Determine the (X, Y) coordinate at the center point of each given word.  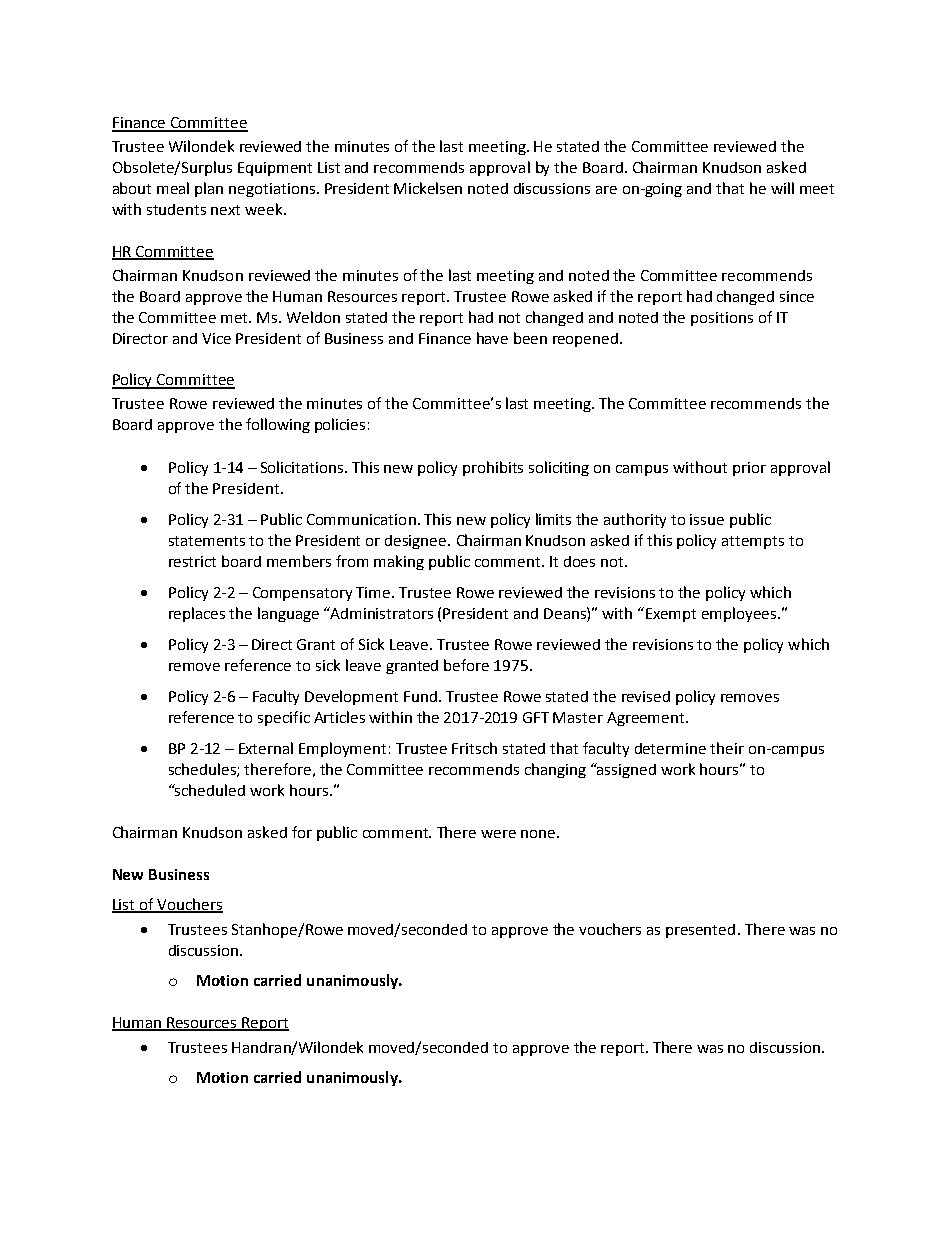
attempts (753, 542)
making (399, 562)
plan (209, 189)
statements (207, 541)
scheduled (209, 790)
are (606, 190)
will (782, 188)
